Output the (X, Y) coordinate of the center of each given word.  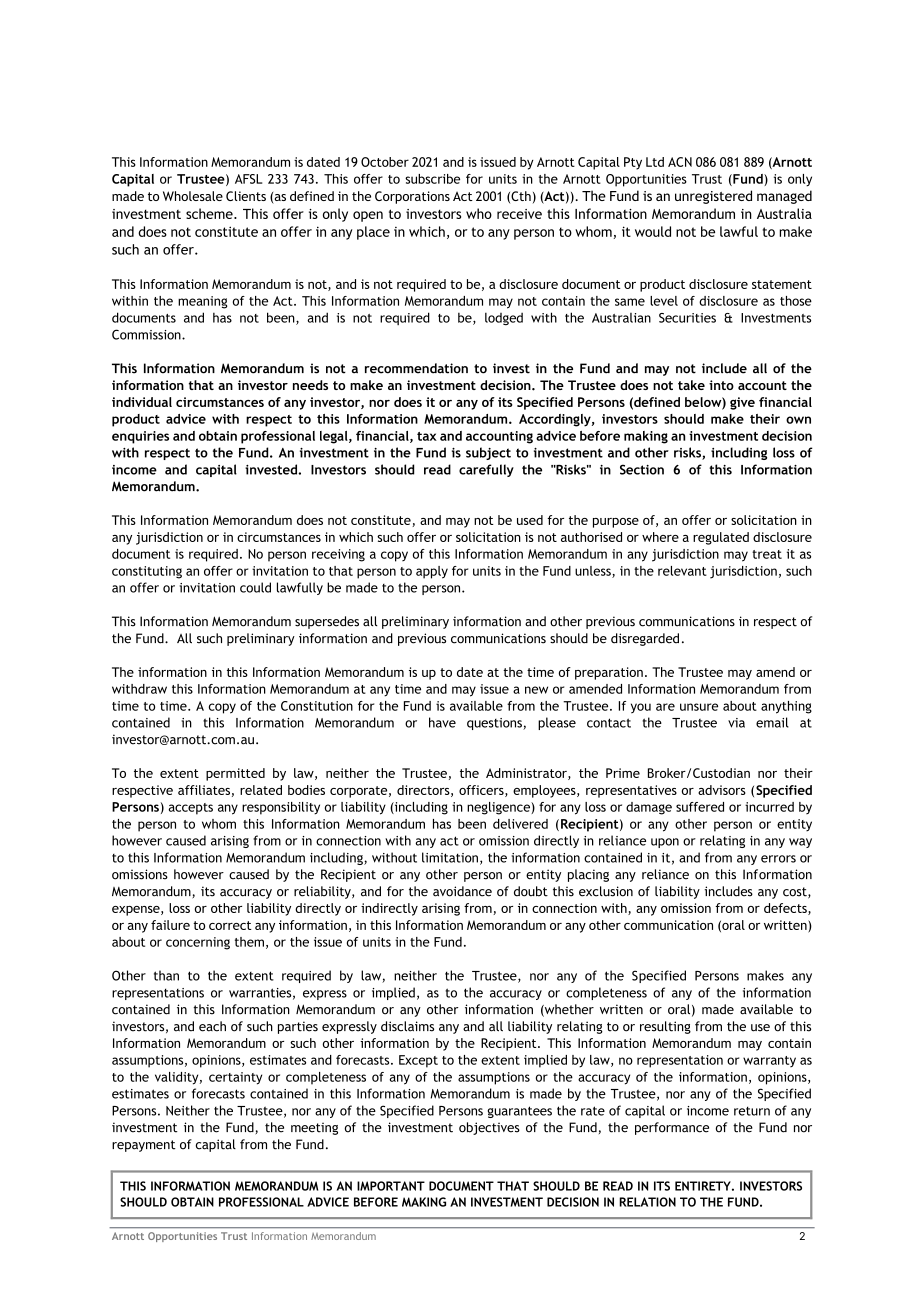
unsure (699, 707)
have (442, 722)
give (742, 403)
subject (488, 453)
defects (786, 909)
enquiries (140, 437)
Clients (246, 196)
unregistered (713, 197)
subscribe (432, 179)
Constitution (317, 706)
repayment (144, 1146)
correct (230, 925)
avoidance (462, 891)
